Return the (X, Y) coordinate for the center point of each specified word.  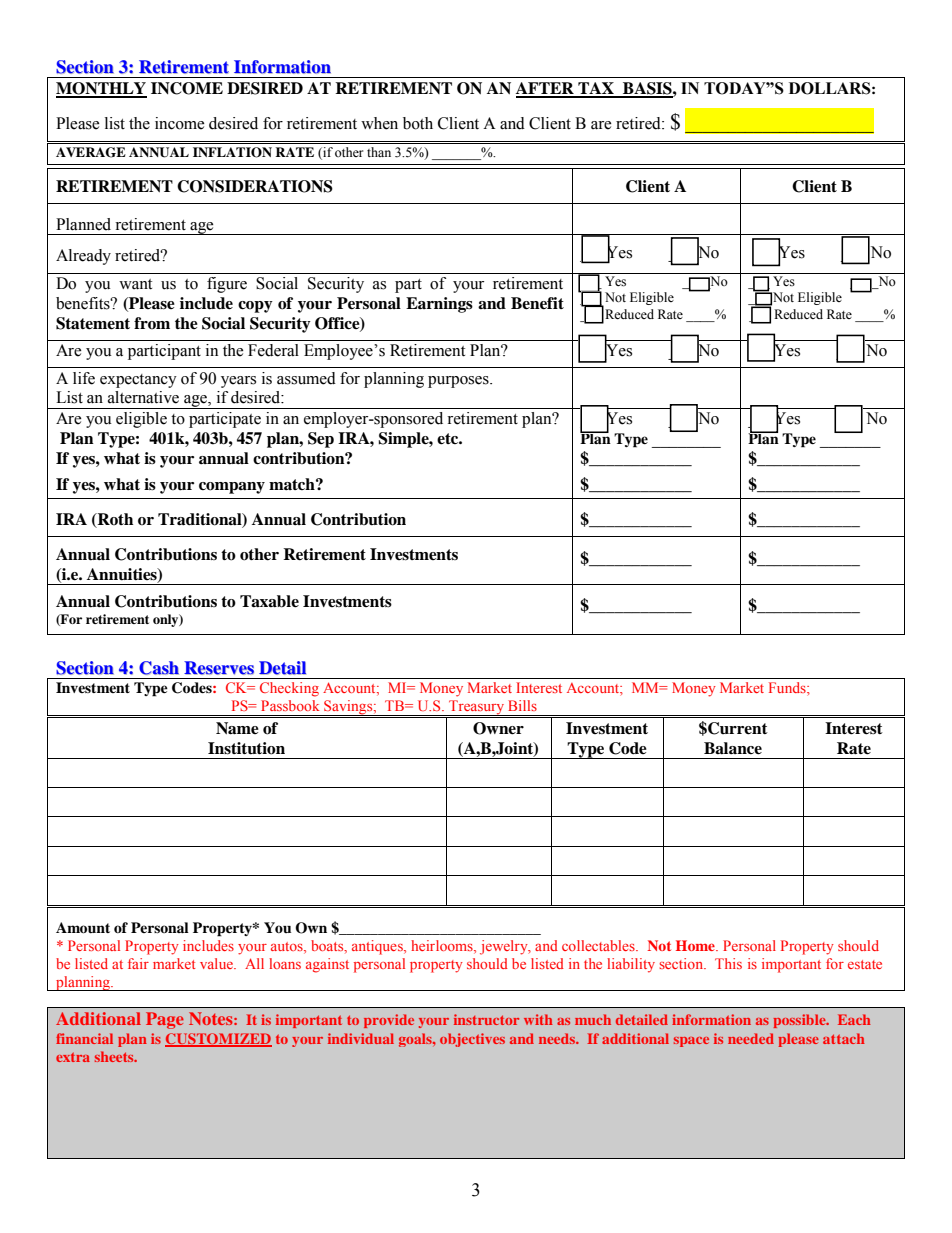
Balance (733, 748)
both (418, 123)
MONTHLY (101, 89)
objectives (472, 1040)
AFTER (546, 89)
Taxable (269, 601)
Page (165, 1020)
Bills (522, 705)
